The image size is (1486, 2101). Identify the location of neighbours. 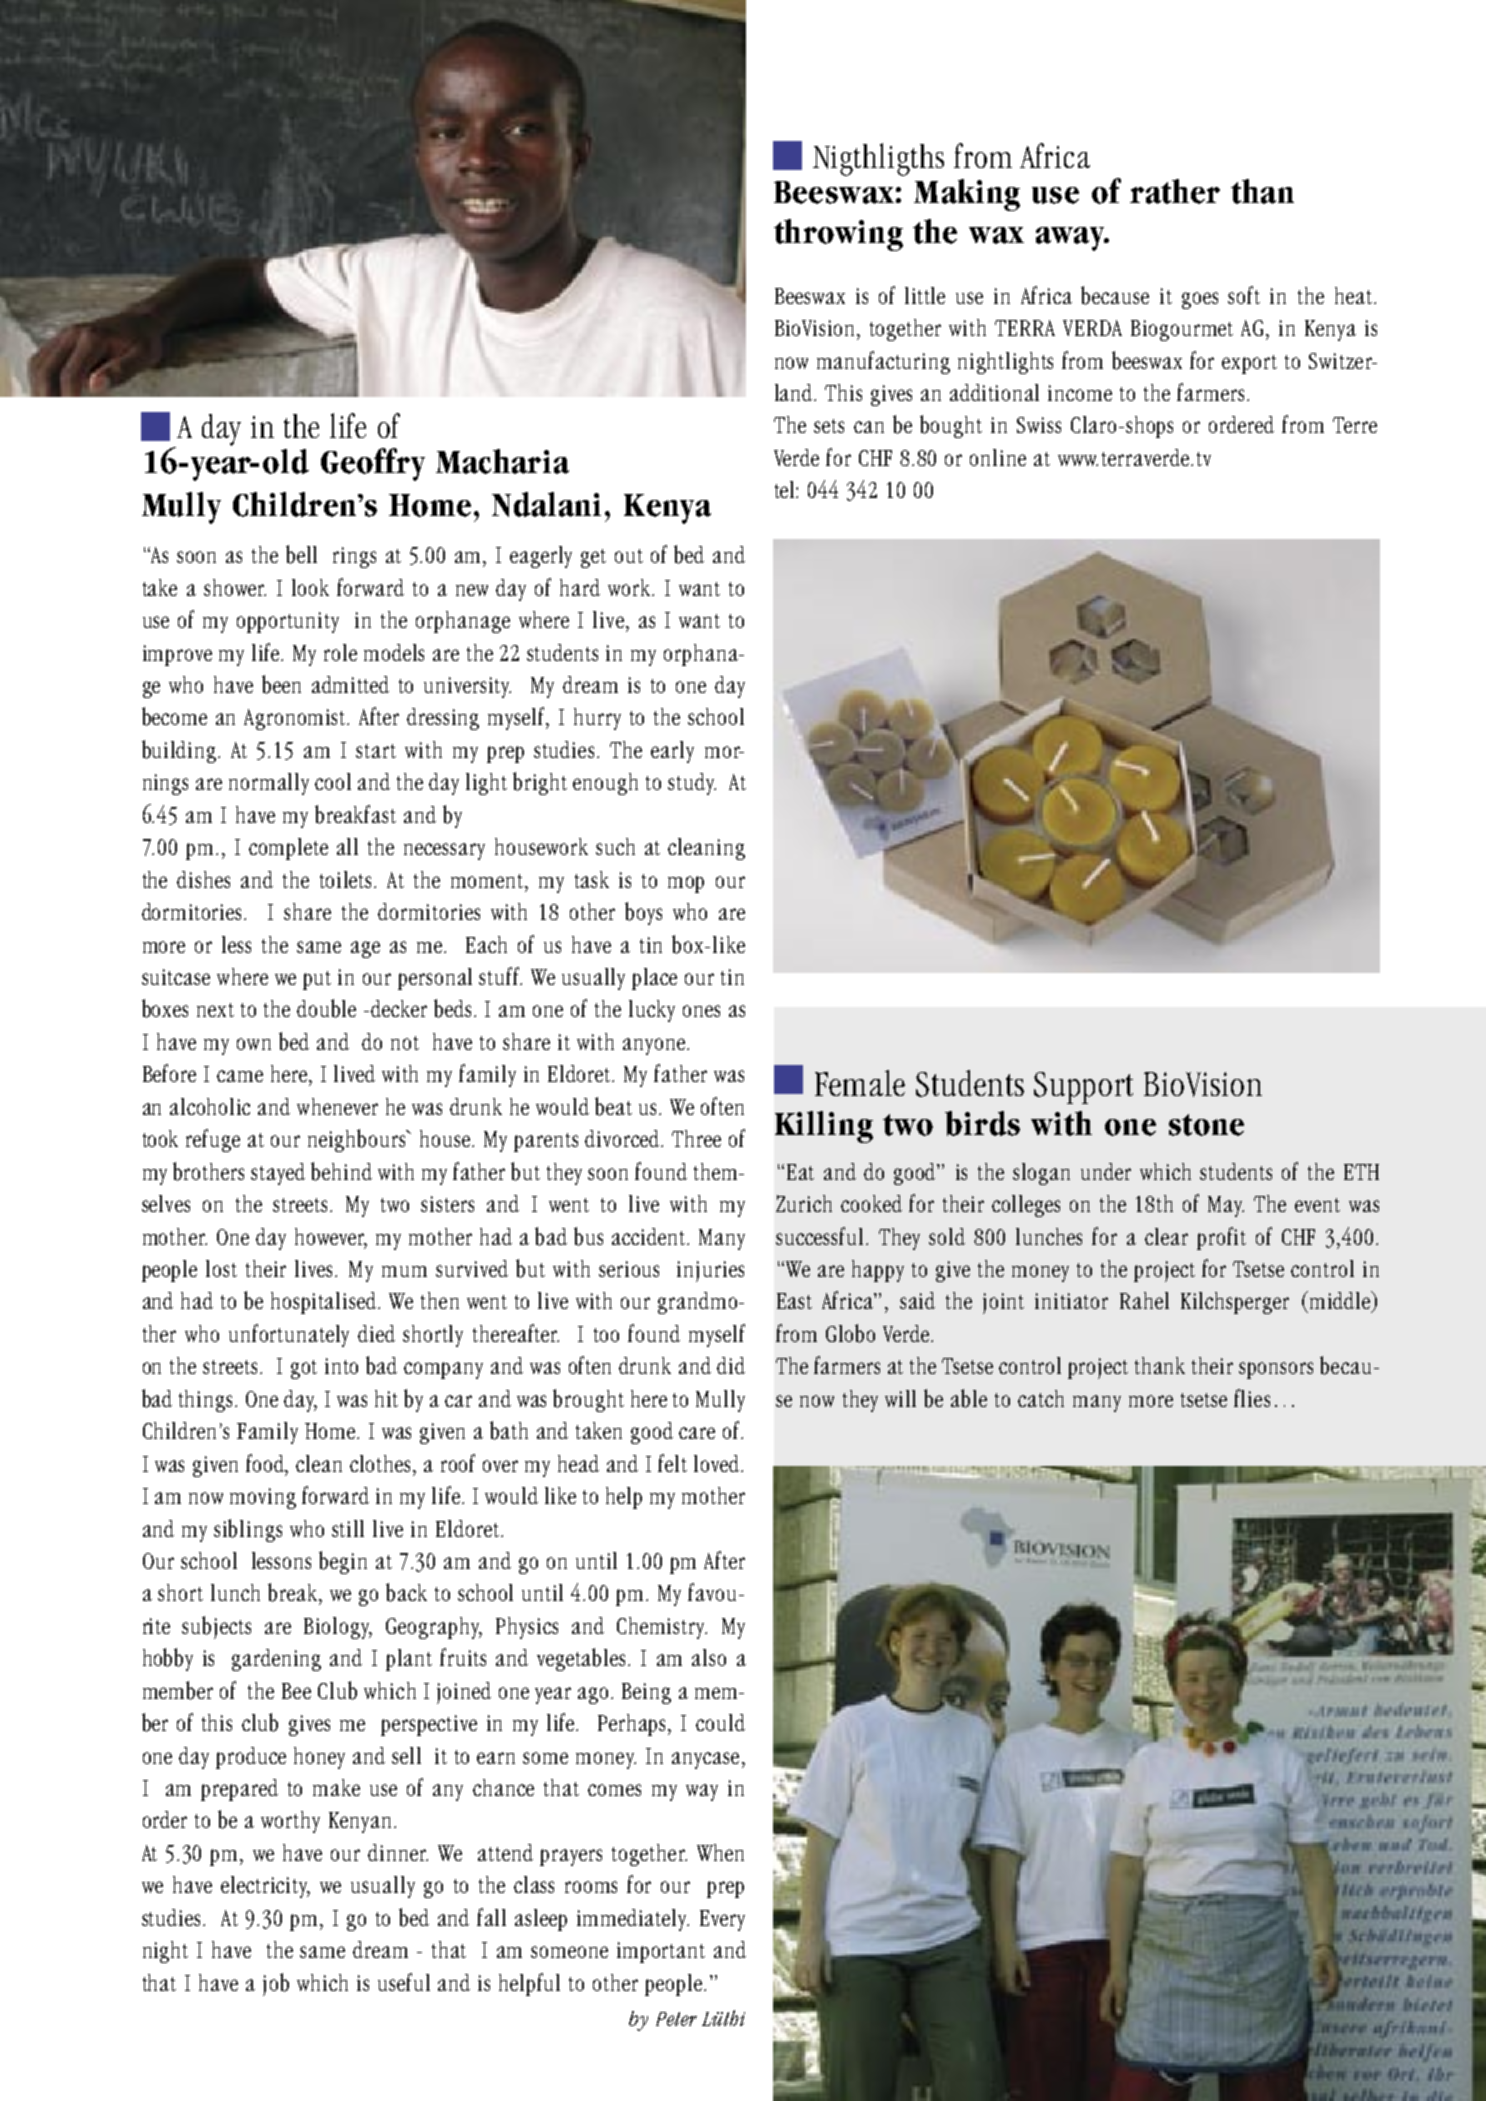
(358, 1140).
